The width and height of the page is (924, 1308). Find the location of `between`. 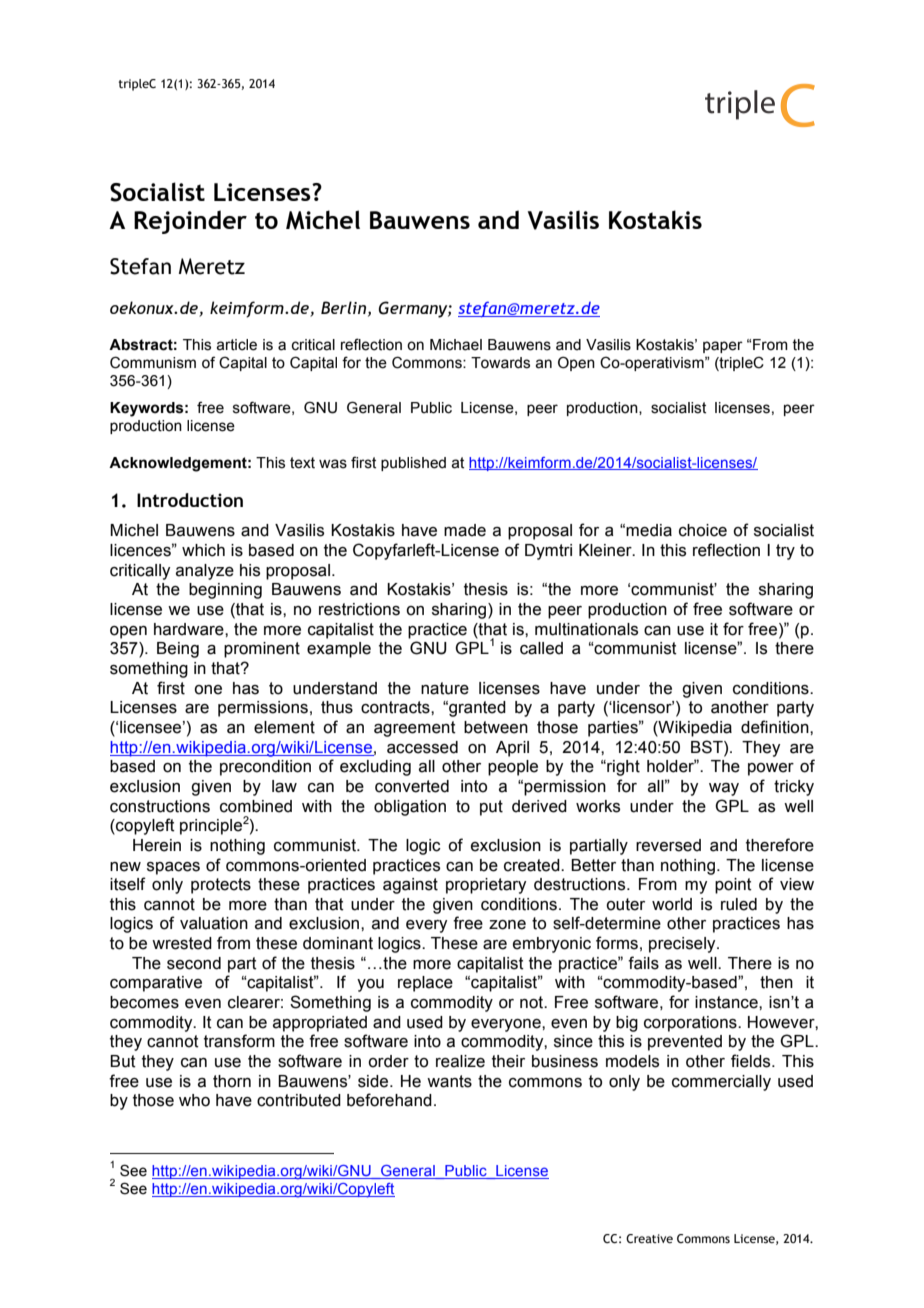

between is located at coordinates (496, 727).
